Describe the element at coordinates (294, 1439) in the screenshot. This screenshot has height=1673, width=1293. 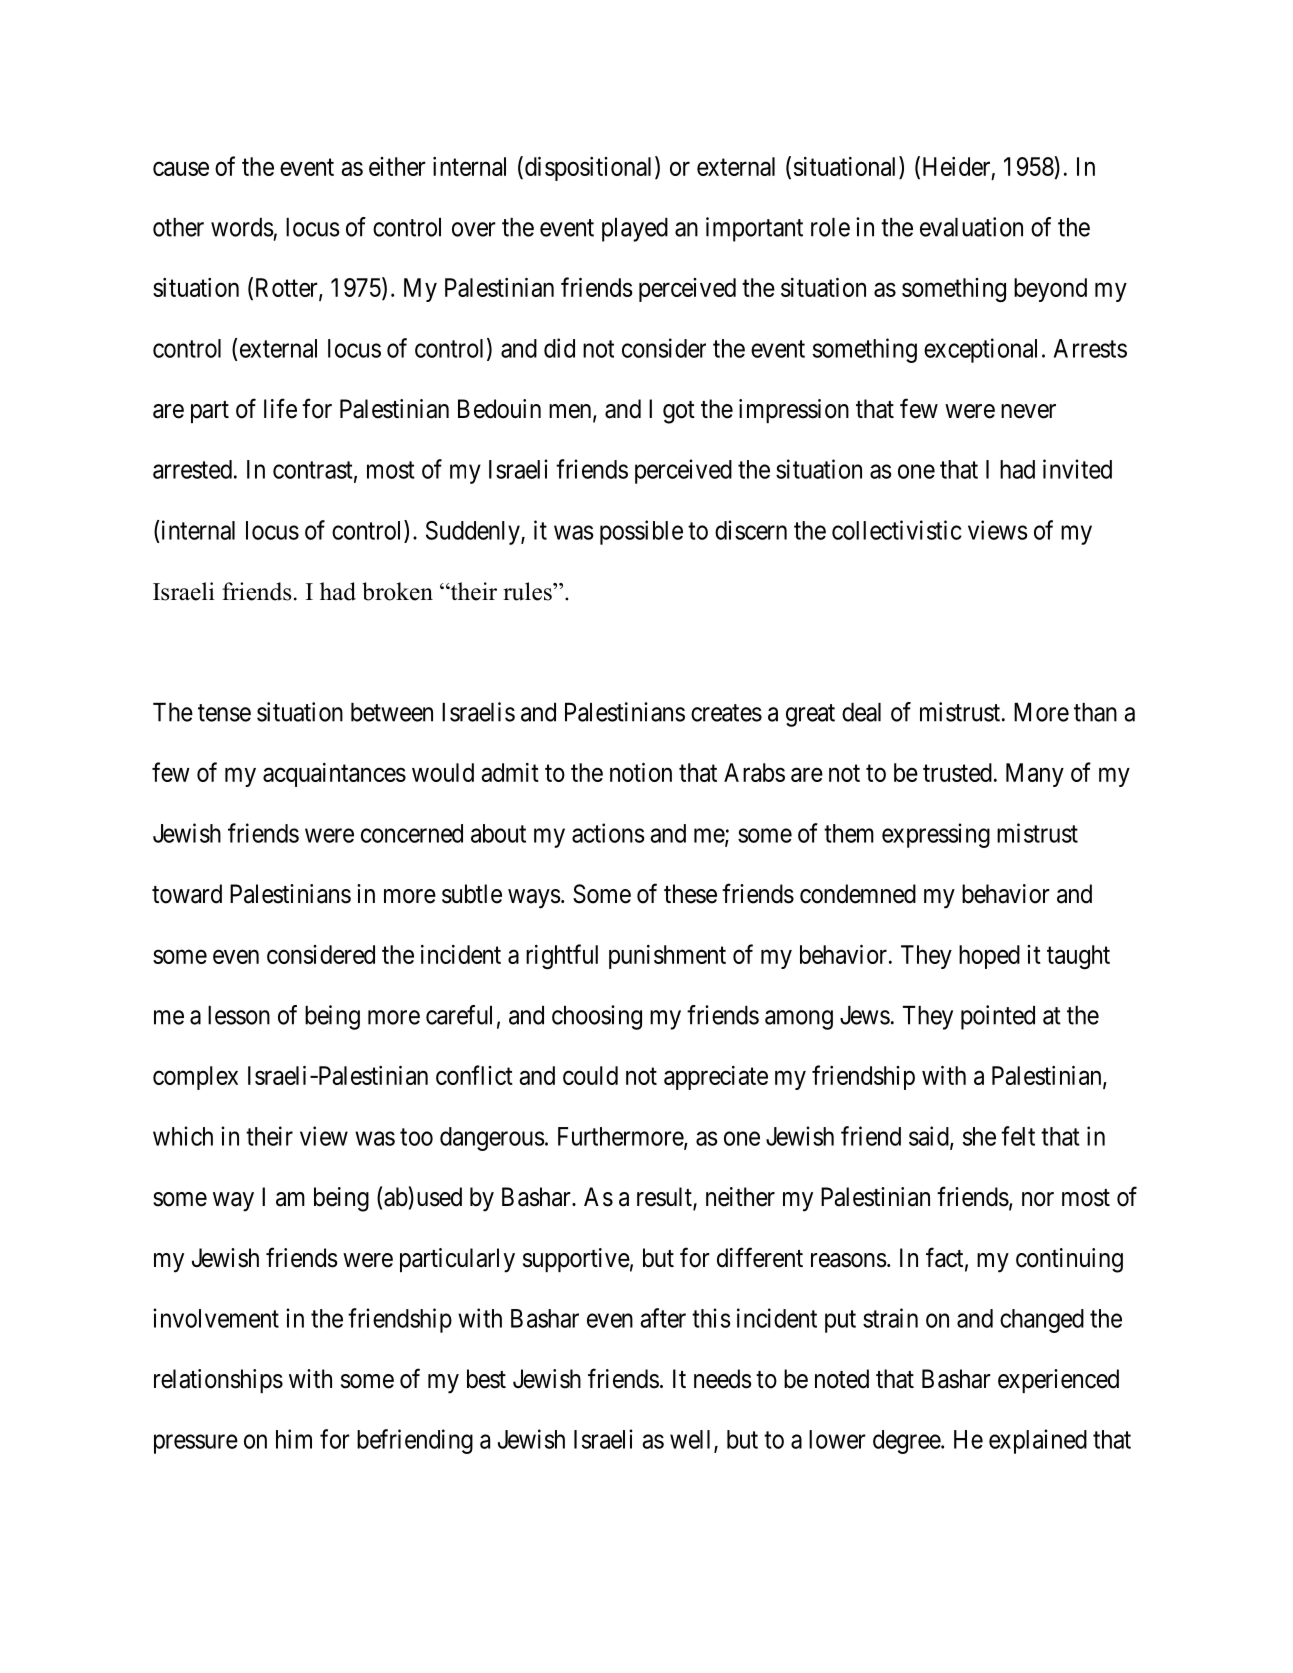
I see `him` at that location.
